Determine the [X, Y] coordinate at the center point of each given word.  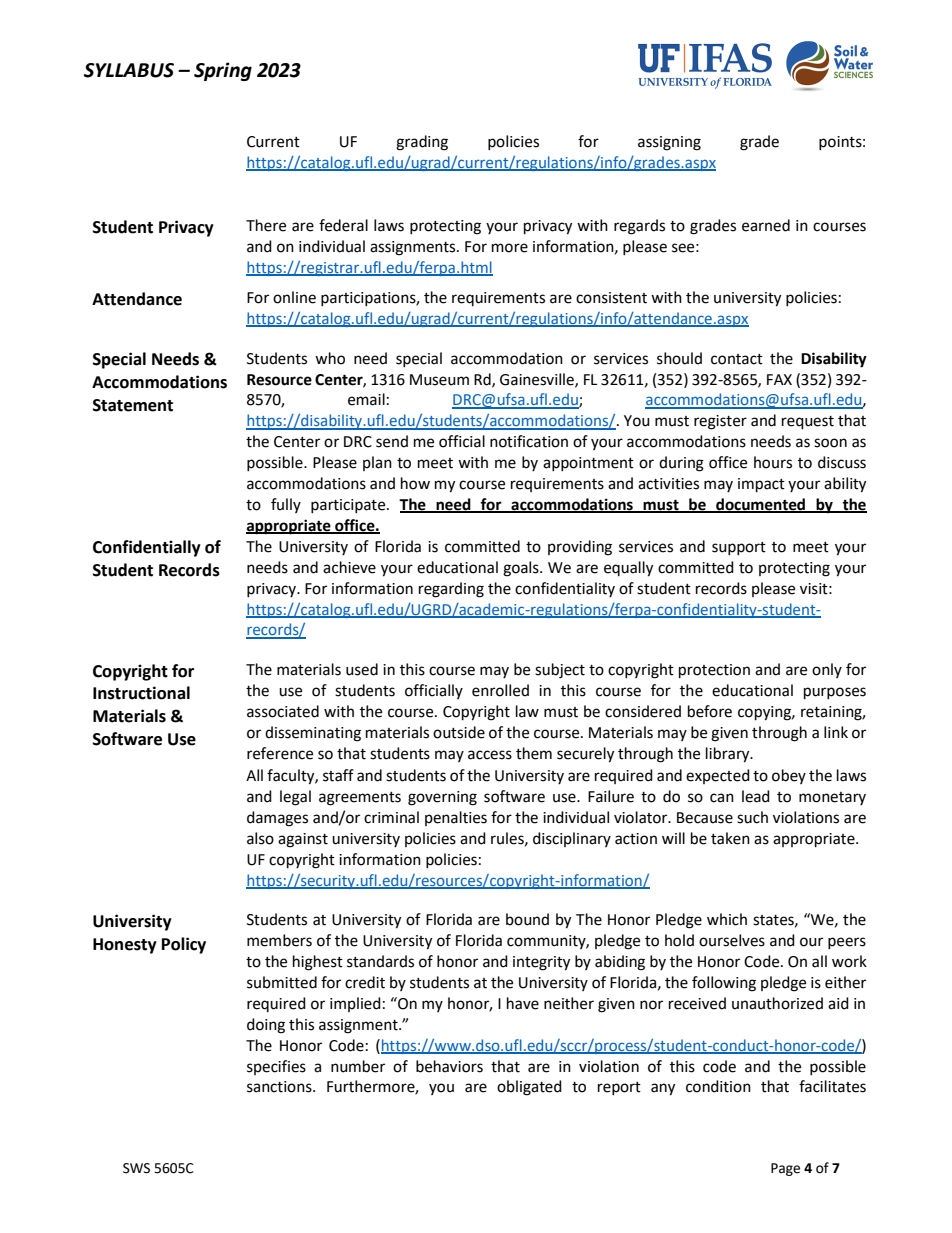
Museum [439, 380]
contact [737, 359]
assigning [669, 143]
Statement [133, 405]
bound [527, 919]
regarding [451, 590]
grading [422, 143]
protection [714, 671]
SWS [136, 1168]
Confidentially [147, 548]
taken [730, 838]
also [260, 838]
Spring [223, 71]
